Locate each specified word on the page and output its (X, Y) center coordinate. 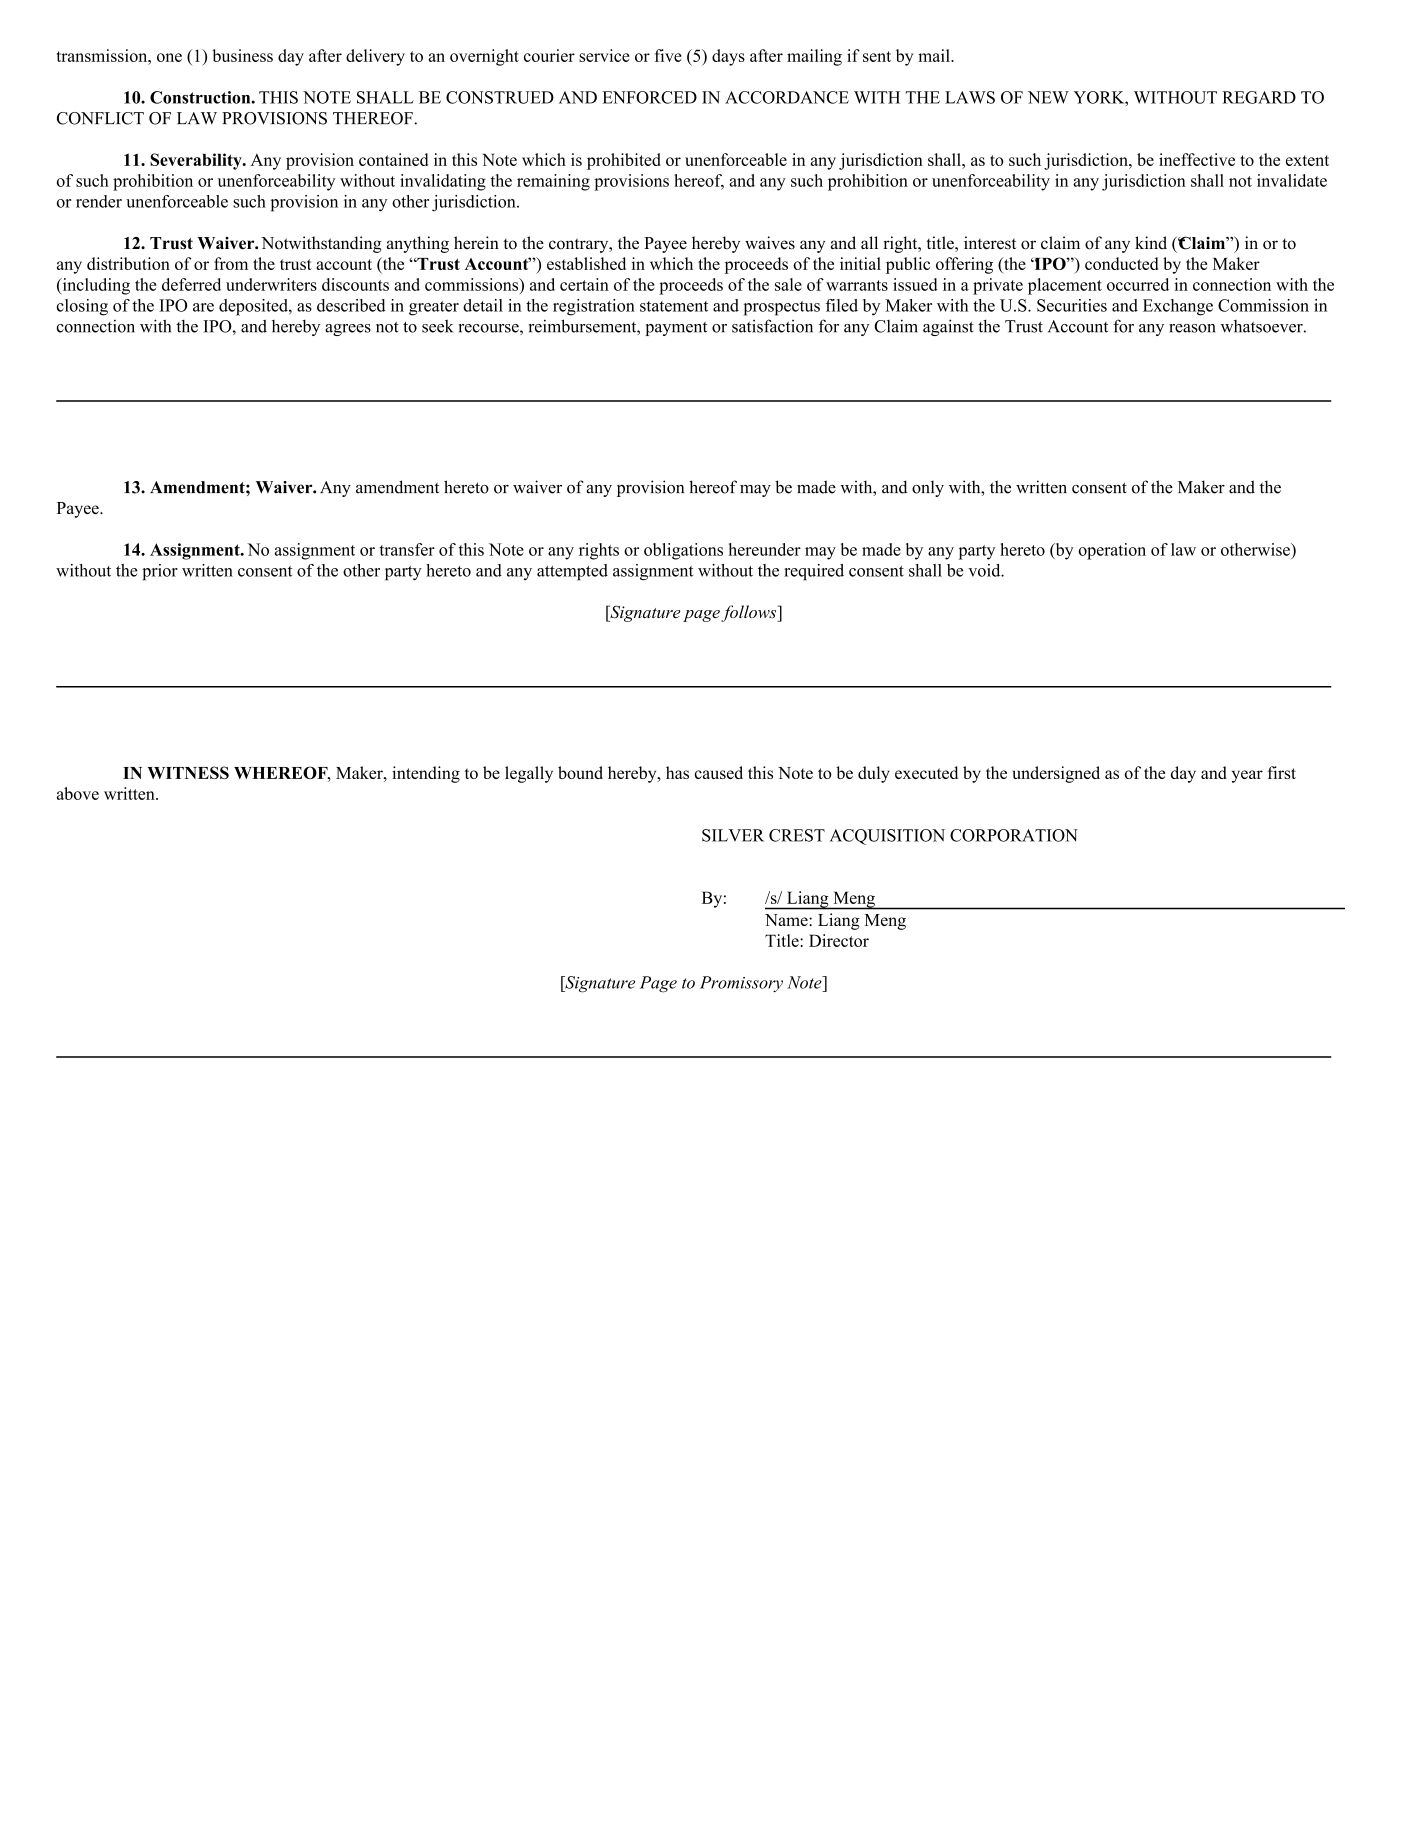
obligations (683, 551)
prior (160, 572)
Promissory (741, 984)
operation (1112, 551)
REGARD (1259, 97)
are (203, 307)
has (677, 772)
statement (674, 306)
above (78, 793)
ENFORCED (649, 97)
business (242, 55)
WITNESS (188, 772)
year (1247, 776)
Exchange (1178, 307)
